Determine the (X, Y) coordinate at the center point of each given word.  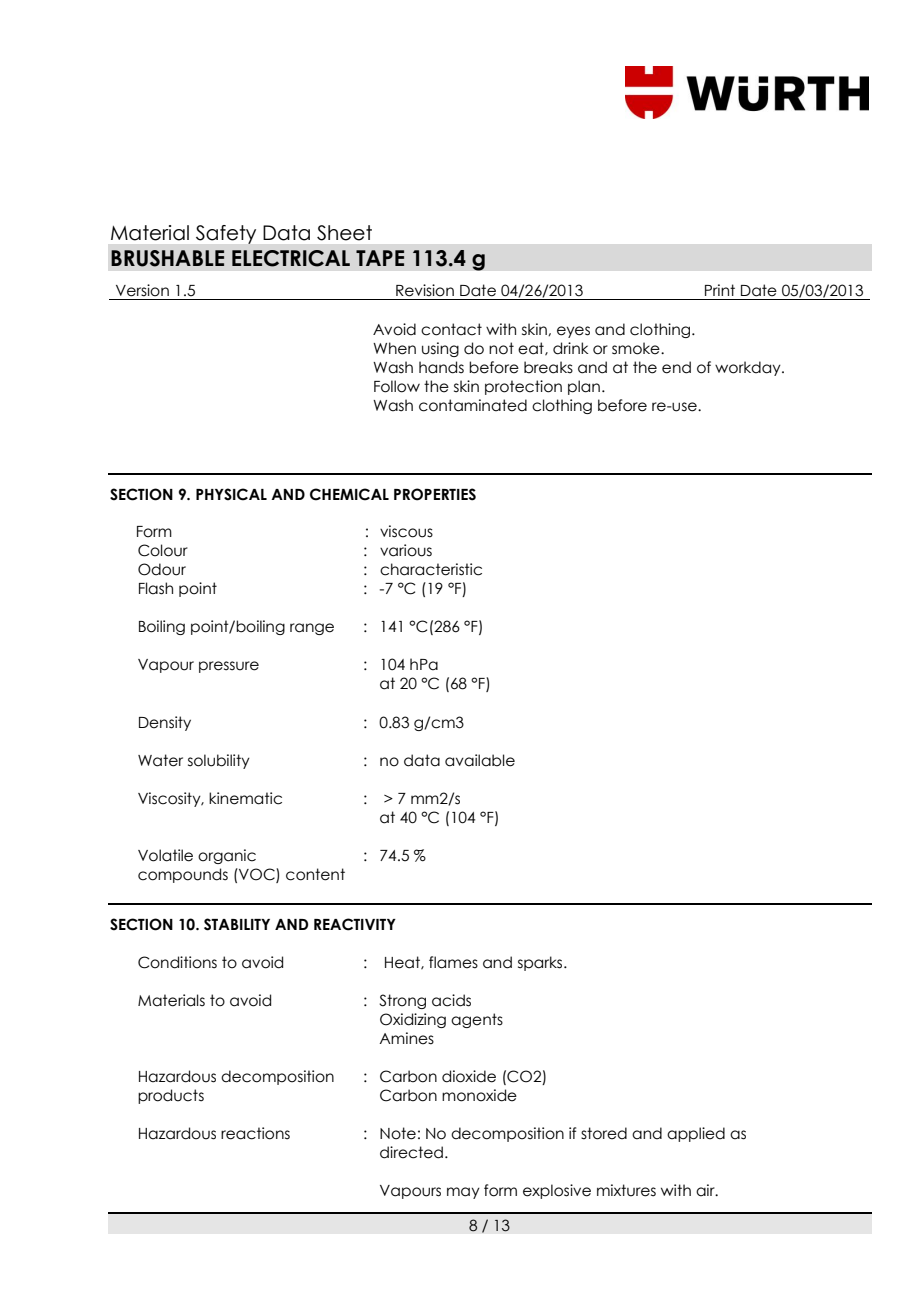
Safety (226, 234)
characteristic (431, 569)
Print (720, 290)
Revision (425, 290)
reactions (255, 1133)
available (480, 760)
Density (165, 723)
